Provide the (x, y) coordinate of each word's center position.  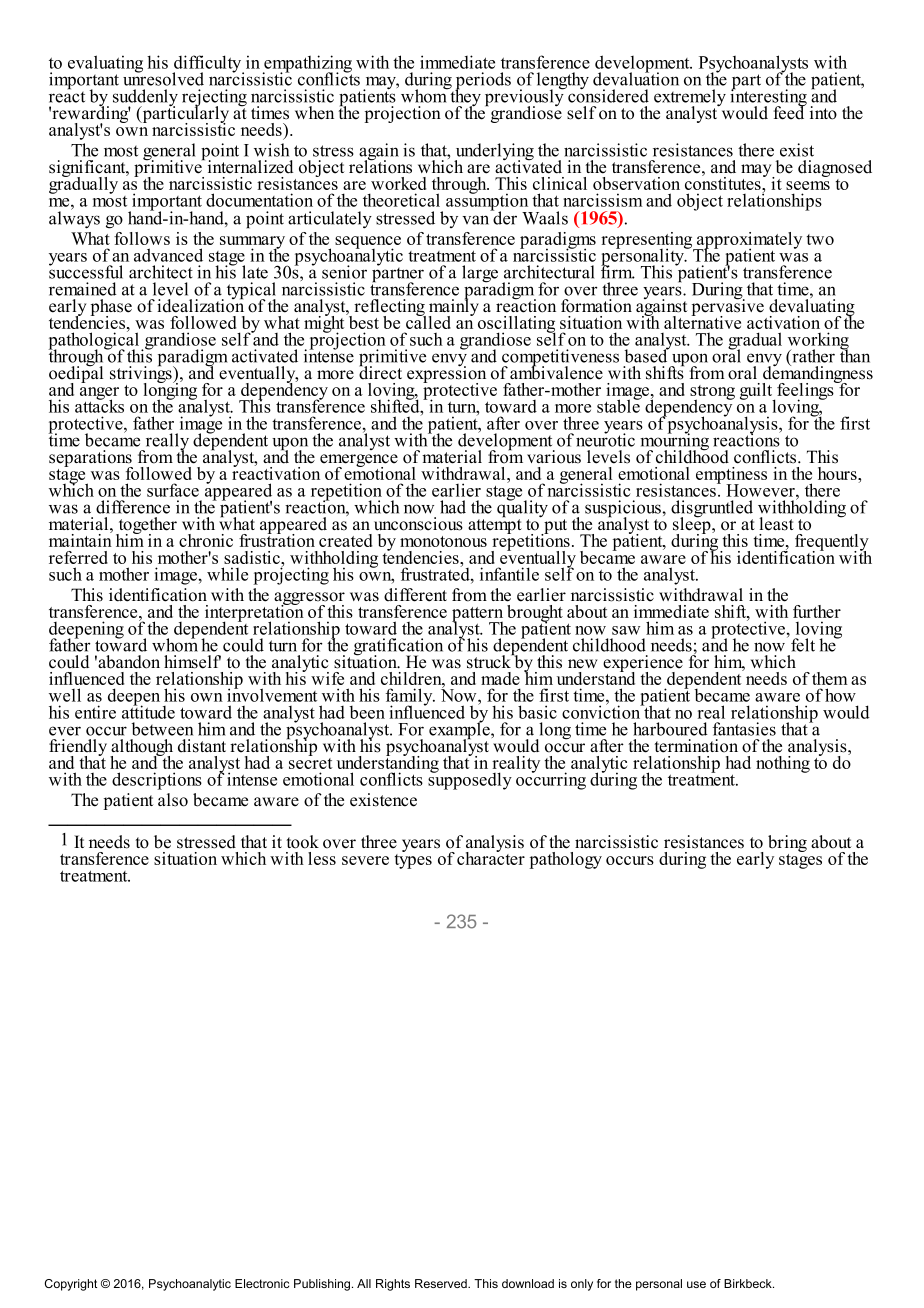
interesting (768, 98)
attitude (148, 711)
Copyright (71, 1285)
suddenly (145, 99)
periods (483, 82)
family (410, 698)
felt (803, 645)
